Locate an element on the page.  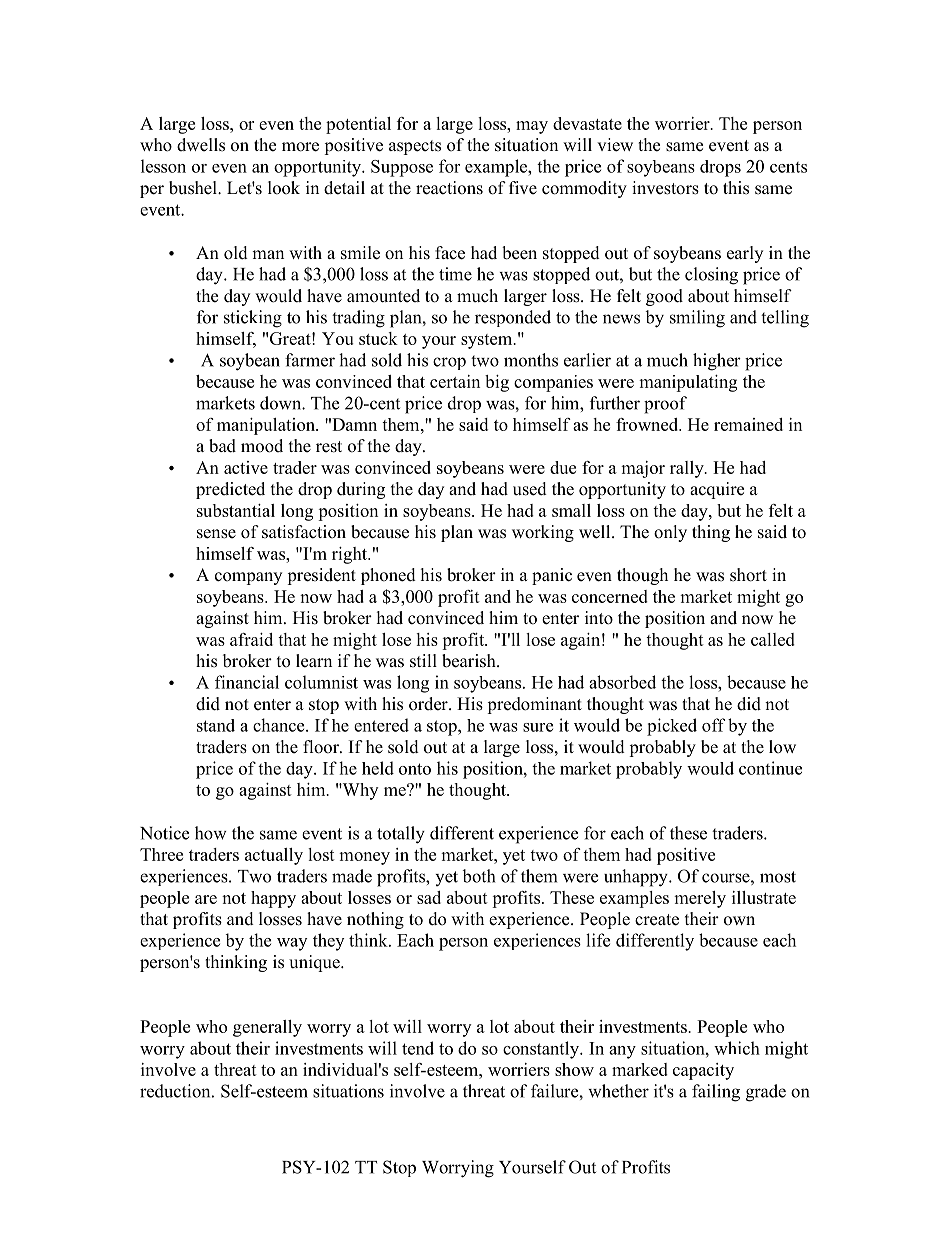
capacity is located at coordinates (703, 1071).
